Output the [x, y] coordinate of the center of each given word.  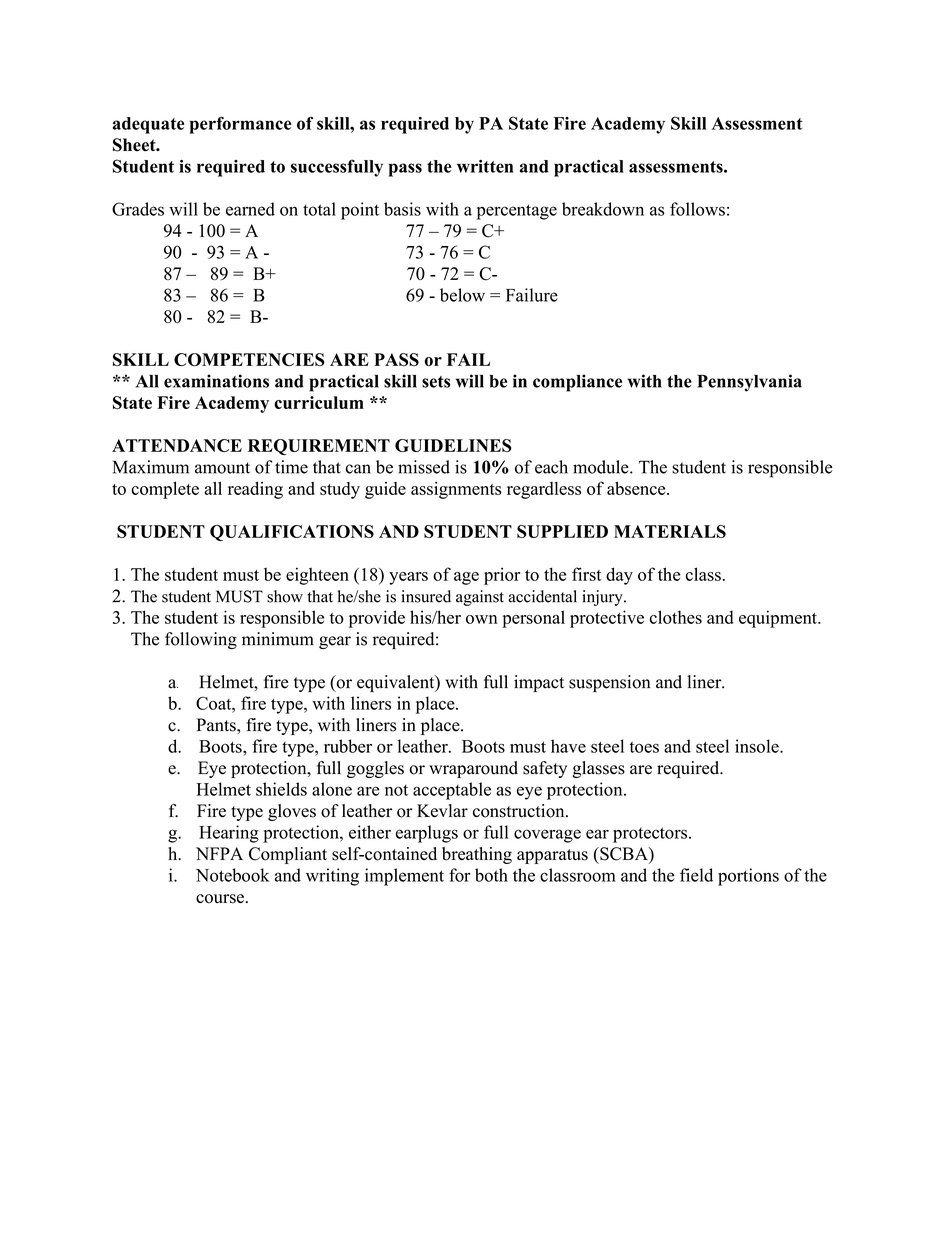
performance [240, 125]
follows [697, 209]
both [491, 875]
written [485, 166]
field [696, 875]
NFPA [219, 853]
